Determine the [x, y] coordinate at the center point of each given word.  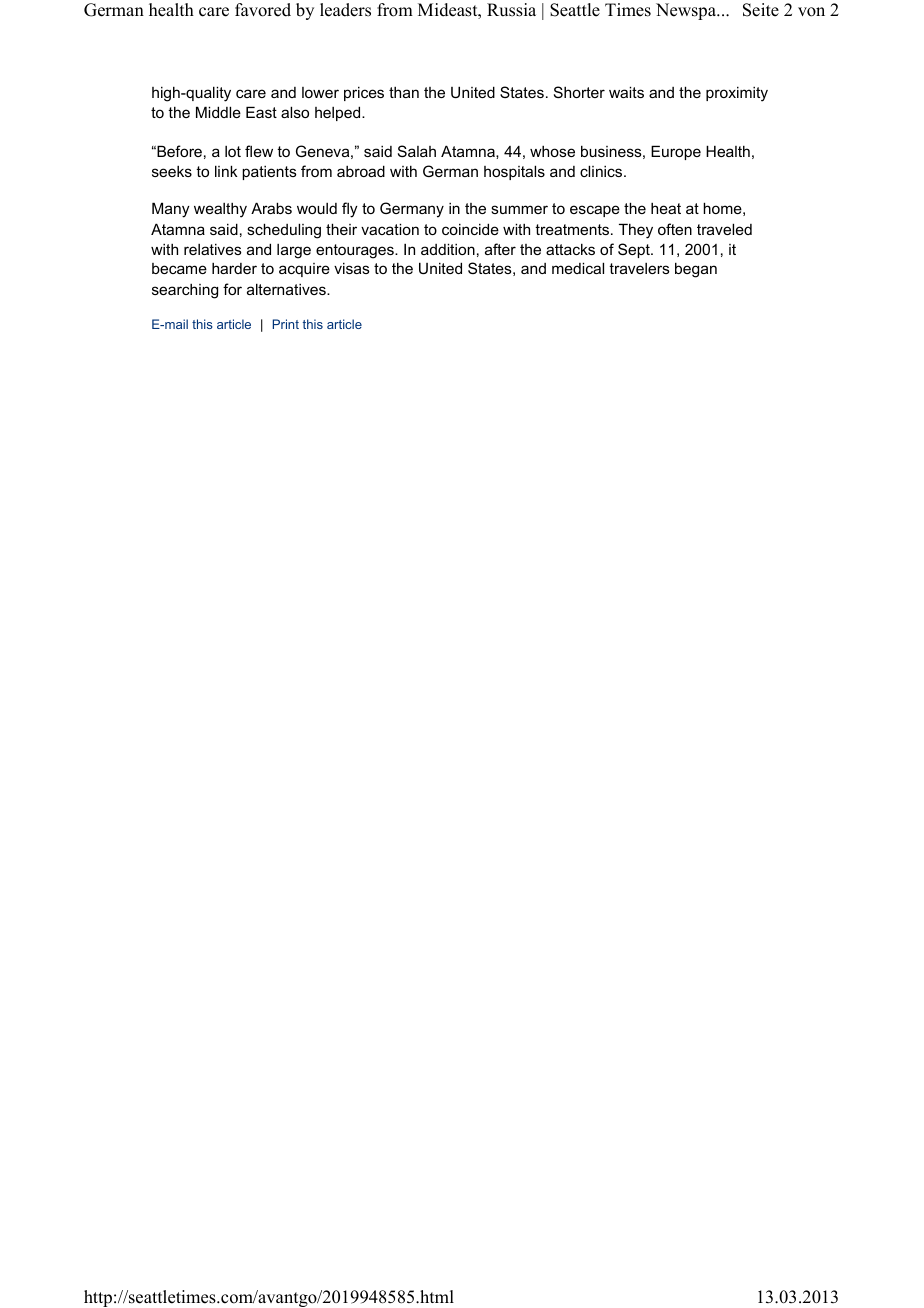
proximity [737, 94]
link [226, 171]
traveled [724, 229]
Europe [676, 152]
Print [286, 324]
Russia [511, 10]
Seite [761, 10]
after [500, 249]
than [404, 92]
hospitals [514, 172]
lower [320, 92]
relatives [213, 249]
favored [263, 10]
